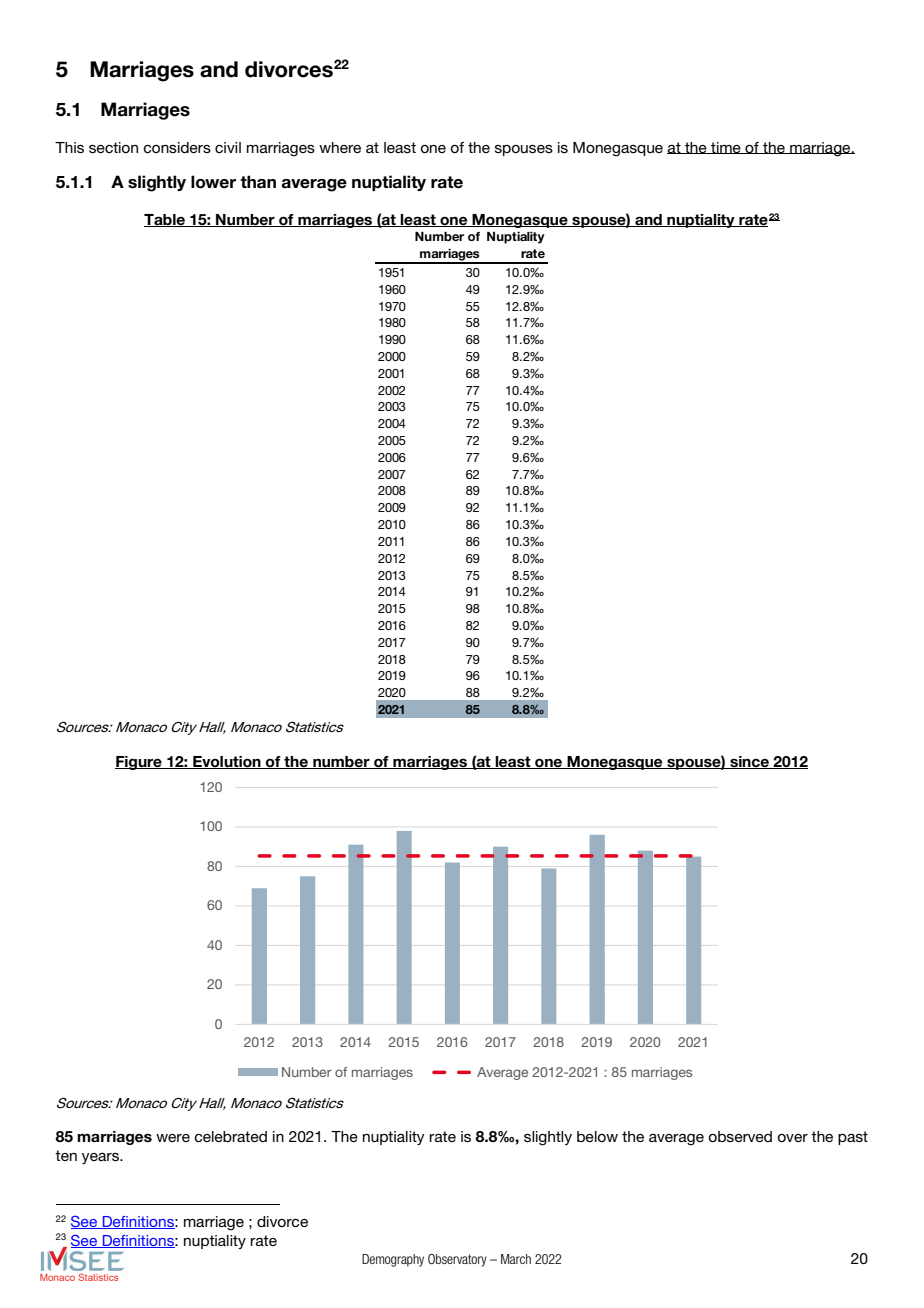  Describe the element at coordinates (139, 763) in the screenshot. I see `Figure` at that location.
